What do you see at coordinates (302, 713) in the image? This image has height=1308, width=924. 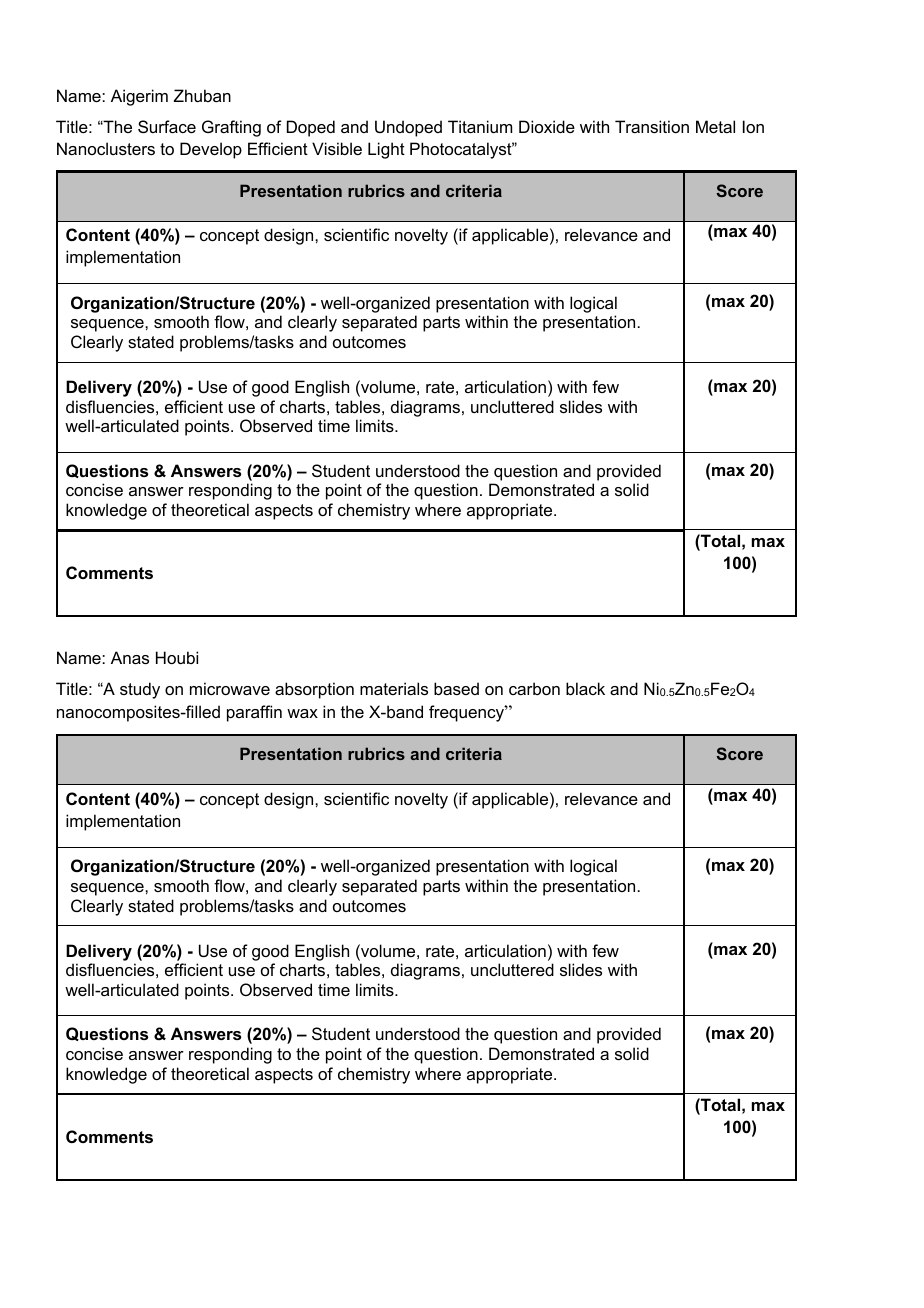 I see `wax` at bounding box center [302, 713].
